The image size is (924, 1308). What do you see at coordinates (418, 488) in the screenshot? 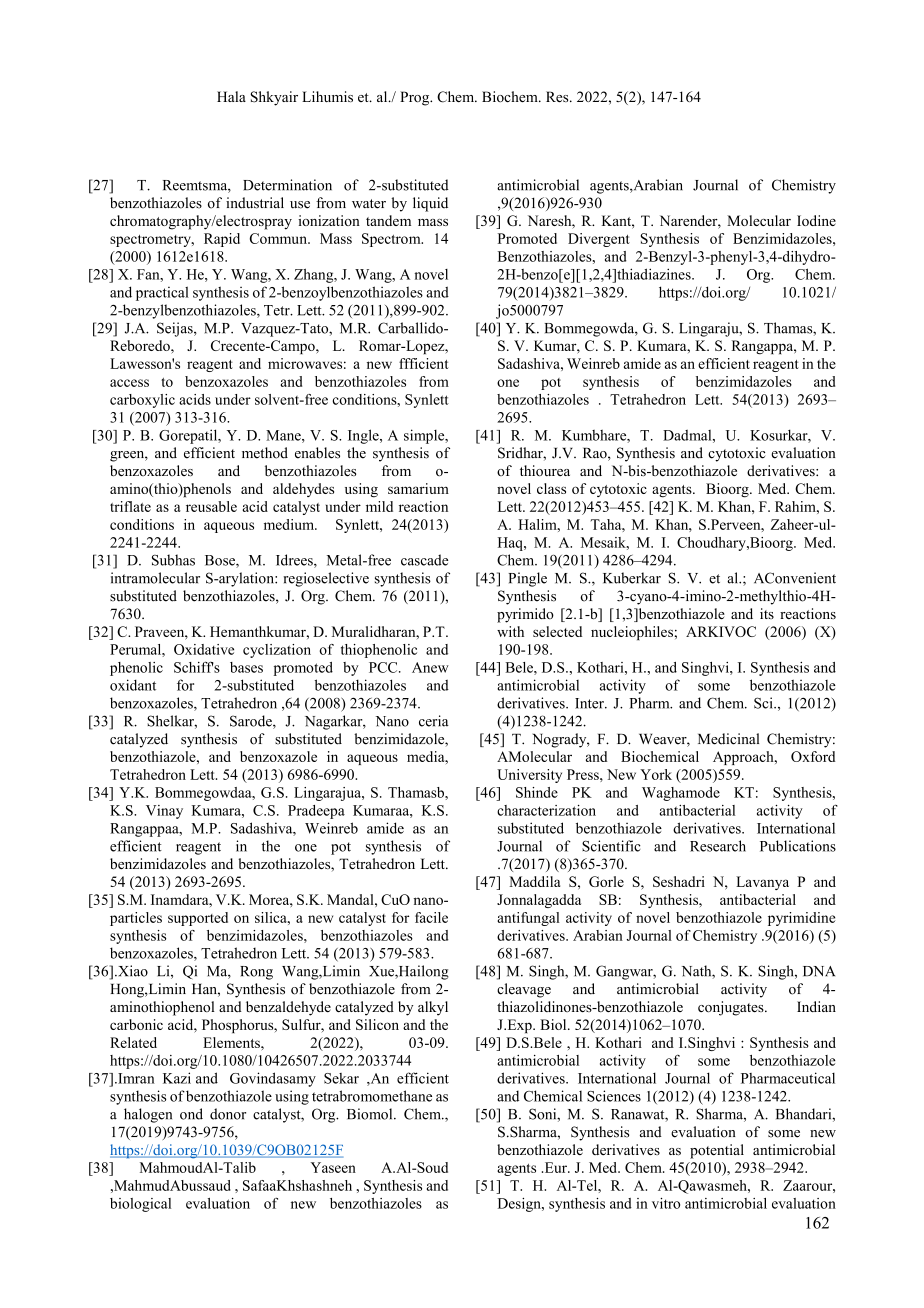
I see `samarium` at bounding box center [418, 488].
